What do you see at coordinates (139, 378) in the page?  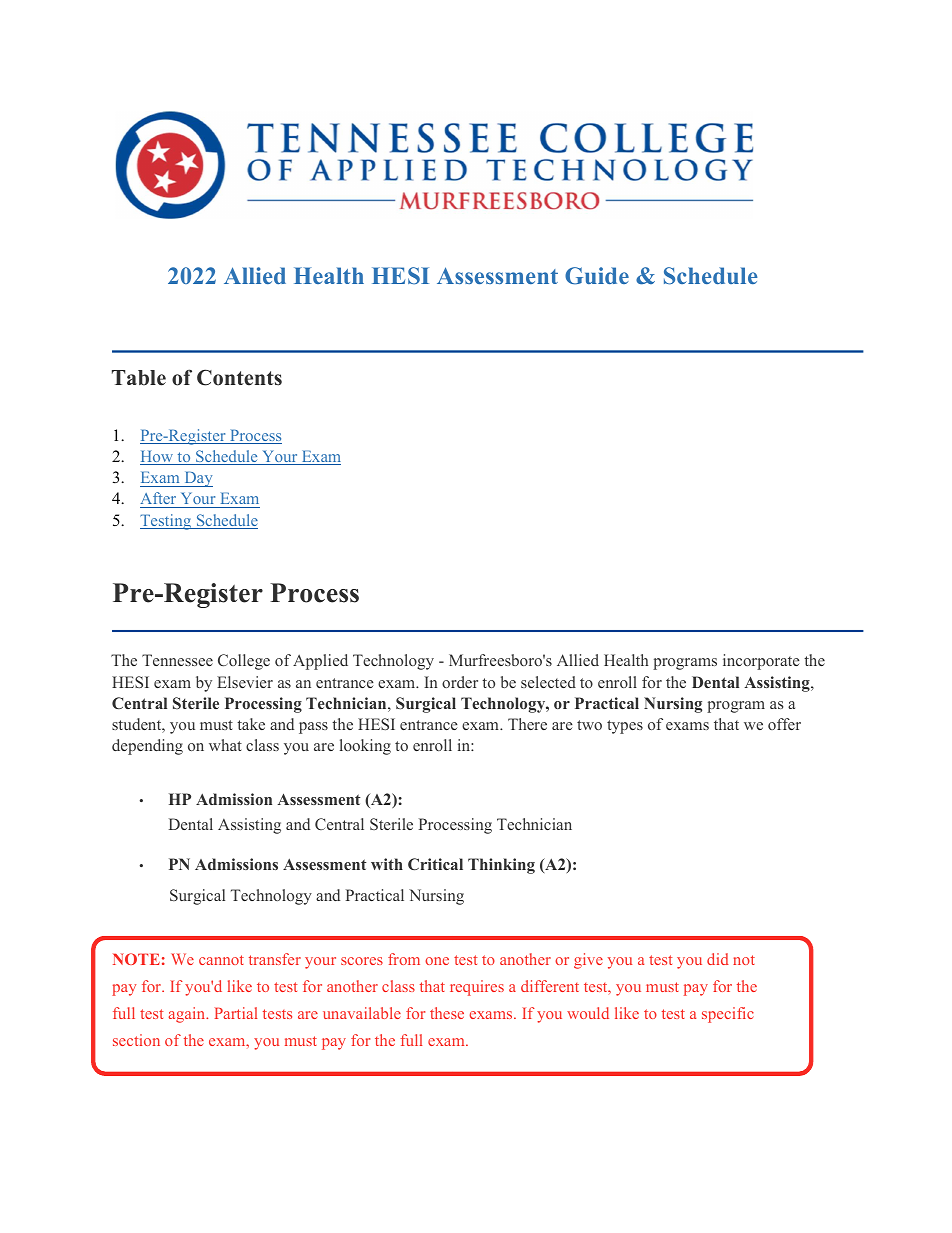 I see `Table` at bounding box center [139, 378].
